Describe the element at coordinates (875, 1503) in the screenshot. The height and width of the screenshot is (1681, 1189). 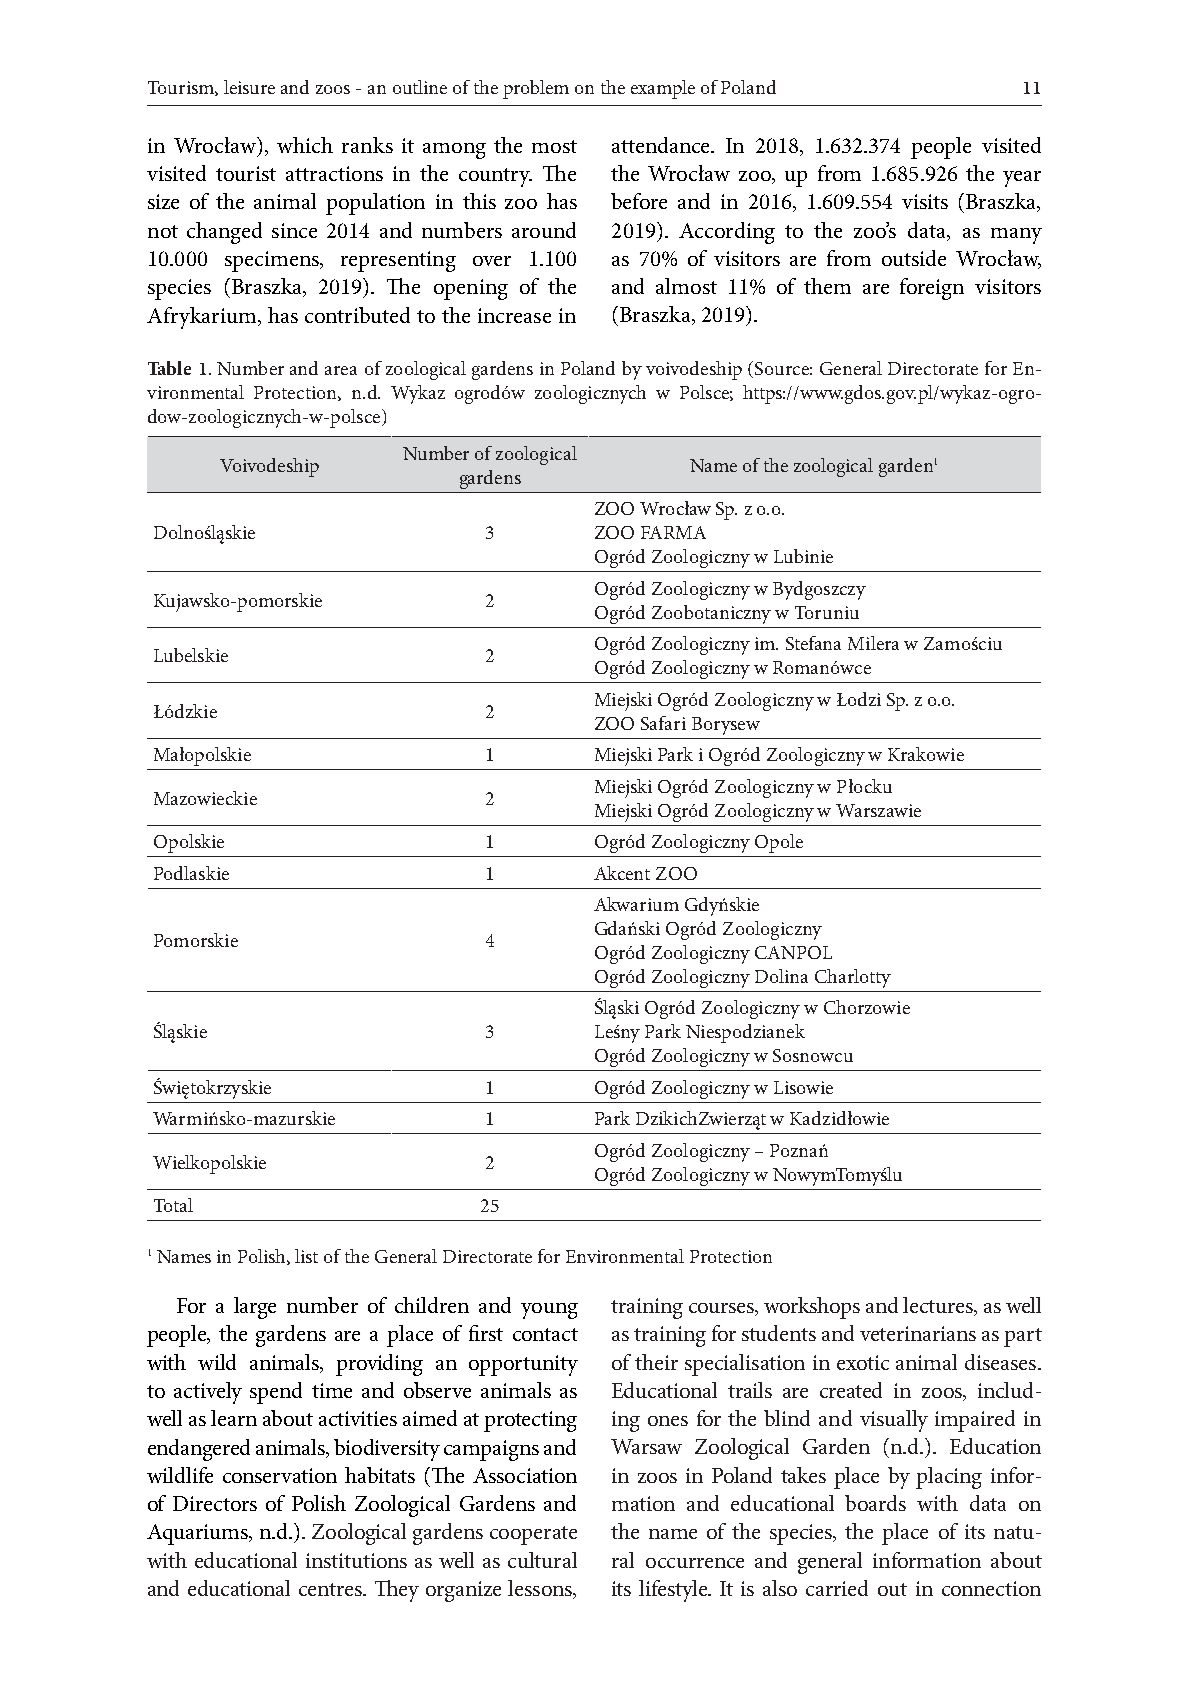
I see `boards` at that location.
